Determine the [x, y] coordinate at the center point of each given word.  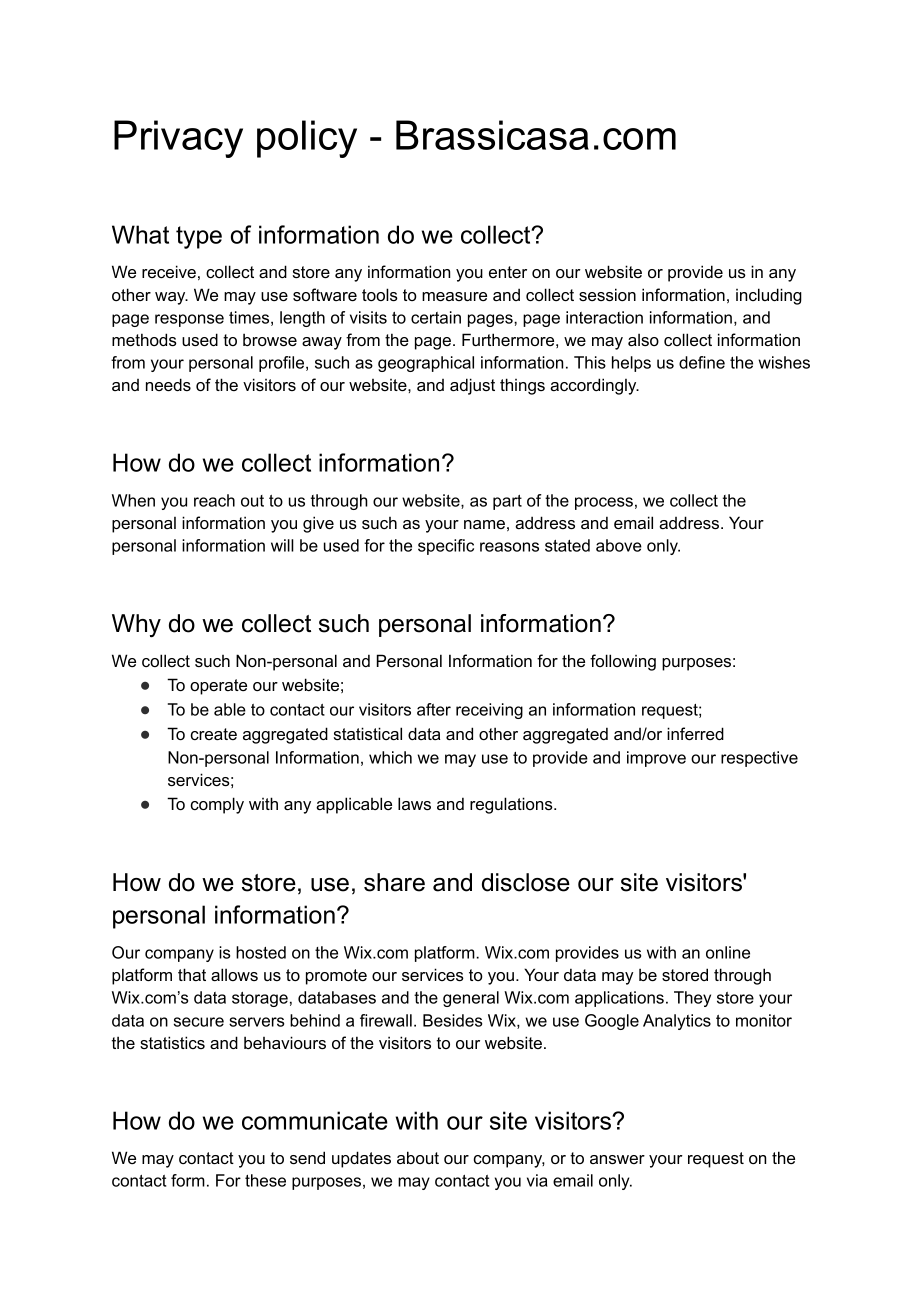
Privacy [178, 139]
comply [217, 805]
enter [508, 272]
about [418, 1157]
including [769, 296]
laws [414, 803]
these [265, 1180]
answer [617, 1159]
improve [656, 759]
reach [214, 500]
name [484, 524]
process [604, 503]
